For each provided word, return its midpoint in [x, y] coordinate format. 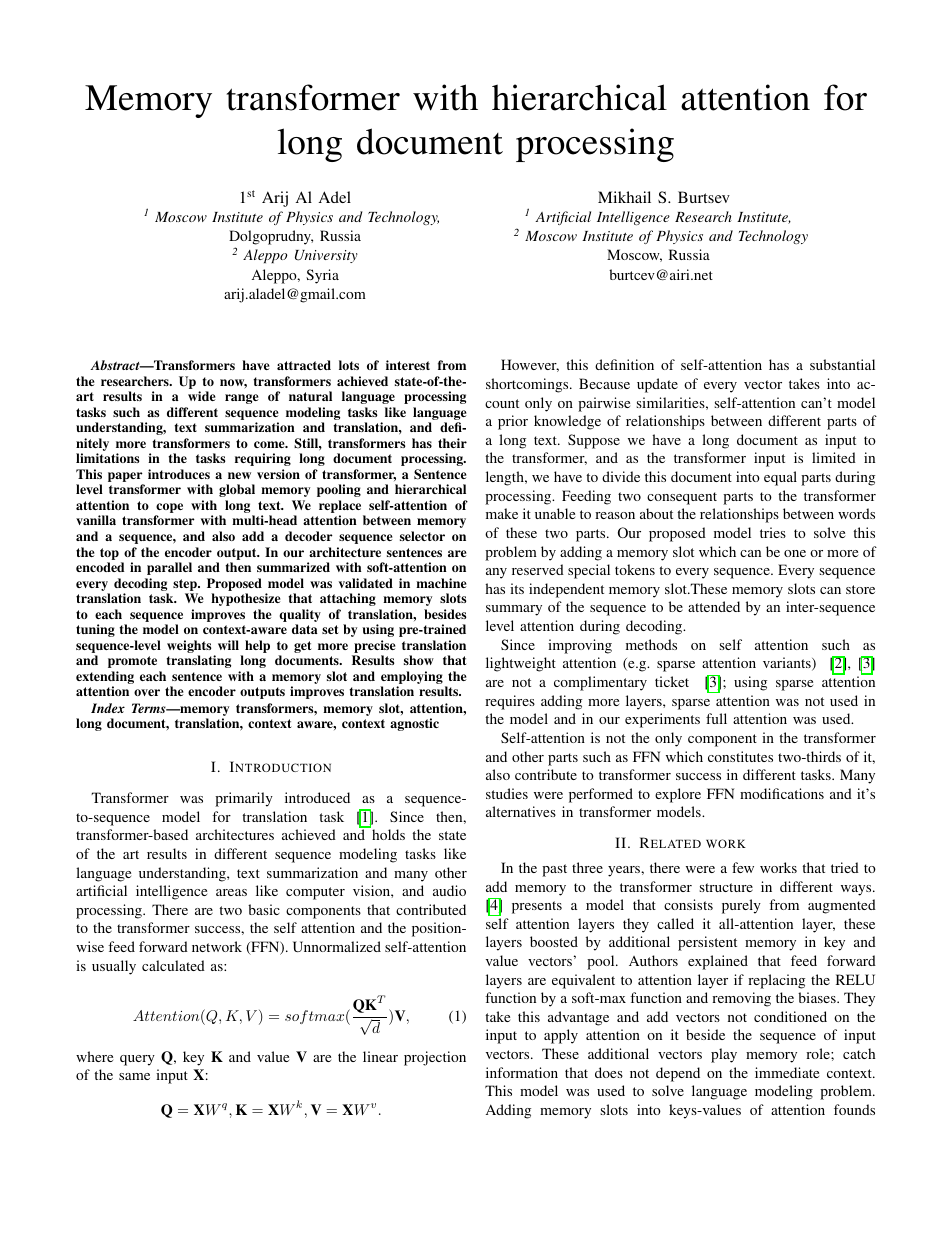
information [522, 1072]
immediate [787, 1072]
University [326, 256]
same [134, 1076]
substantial [842, 364]
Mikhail [624, 197]
